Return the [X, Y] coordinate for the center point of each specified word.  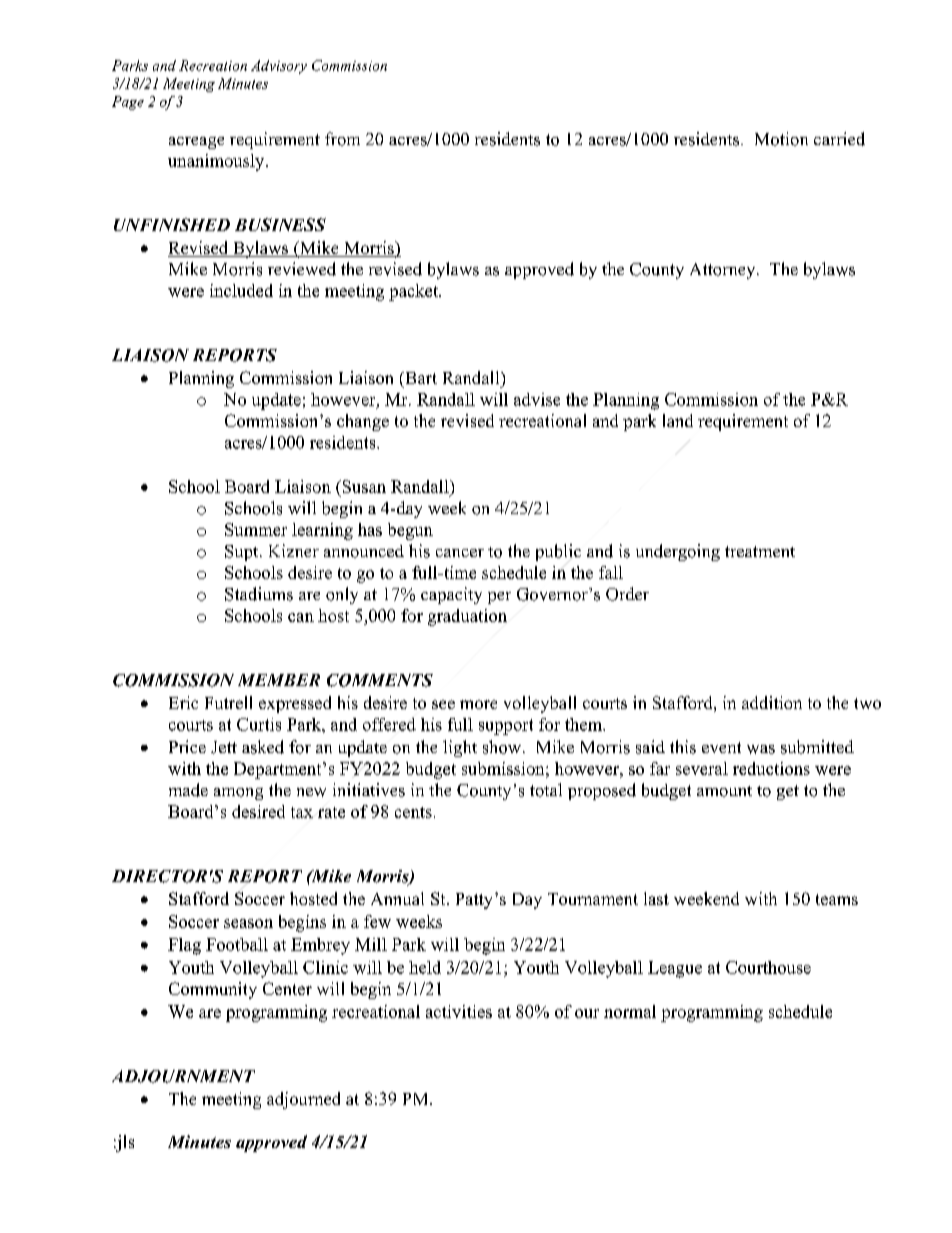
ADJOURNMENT [183, 1076]
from [342, 139]
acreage [196, 143]
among [238, 794]
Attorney [724, 271]
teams [837, 899]
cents [413, 812]
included [241, 290]
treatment [760, 551]
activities [459, 1011]
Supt [243, 553]
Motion [781, 139]
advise [537, 399]
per [499, 598]
